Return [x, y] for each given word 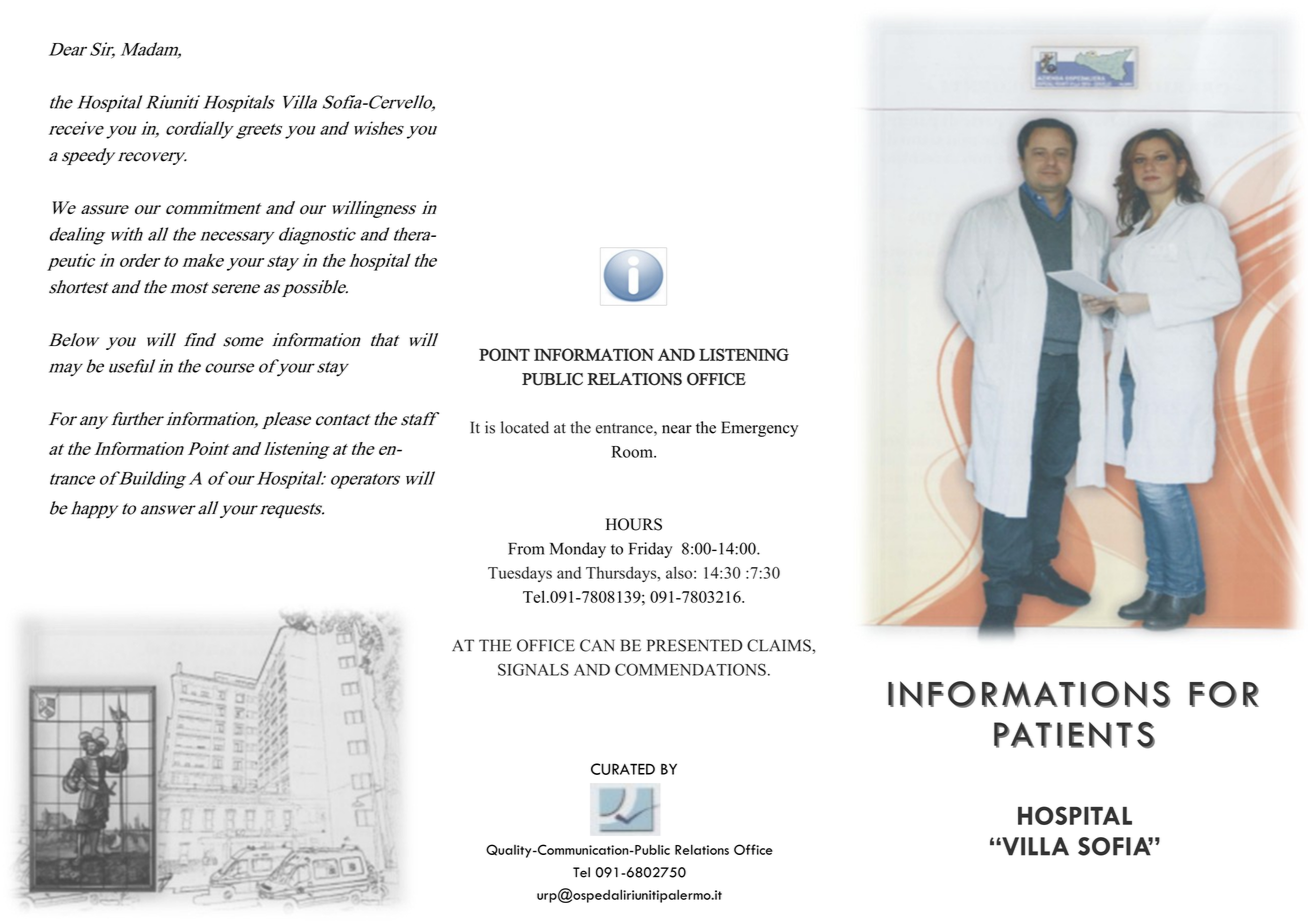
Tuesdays [520, 574]
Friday [650, 550]
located [525, 427]
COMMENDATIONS [690, 669]
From [526, 548]
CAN [597, 645]
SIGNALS [533, 669]
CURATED [623, 769]
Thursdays [622, 574]
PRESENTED [695, 645]
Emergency [759, 429]
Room [633, 452]
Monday [578, 550]
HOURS [634, 524]
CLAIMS [780, 645]
